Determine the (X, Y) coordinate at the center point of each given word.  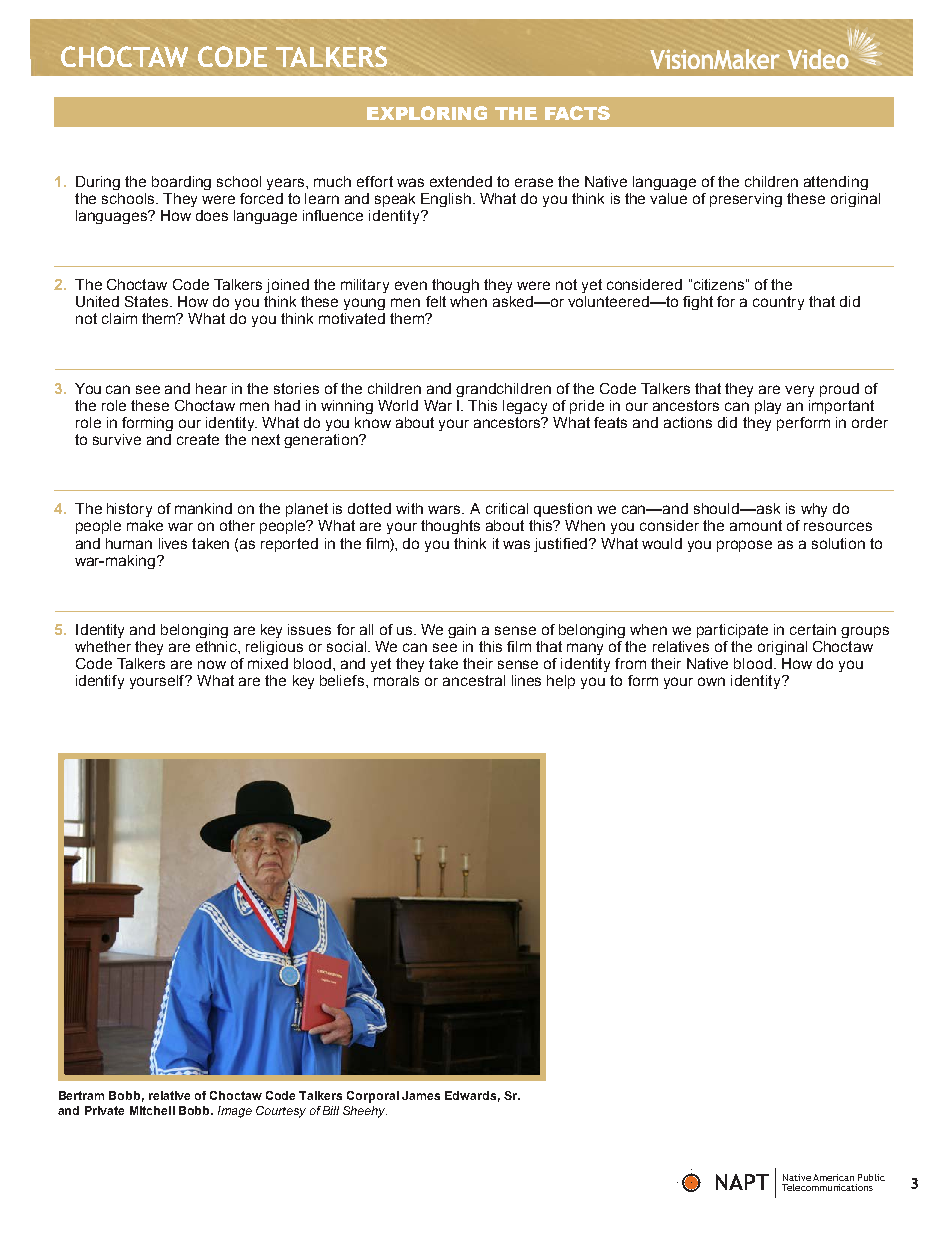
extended (461, 181)
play (768, 407)
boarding (181, 183)
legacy (525, 407)
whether (103, 646)
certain (813, 629)
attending (836, 183)
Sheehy (365, 1112)
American (833, 1177)
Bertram (81, 1095)
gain (462, 631)
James (421, 1095)
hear (211, 388)
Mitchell (152, 1110)
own (711, 681)
